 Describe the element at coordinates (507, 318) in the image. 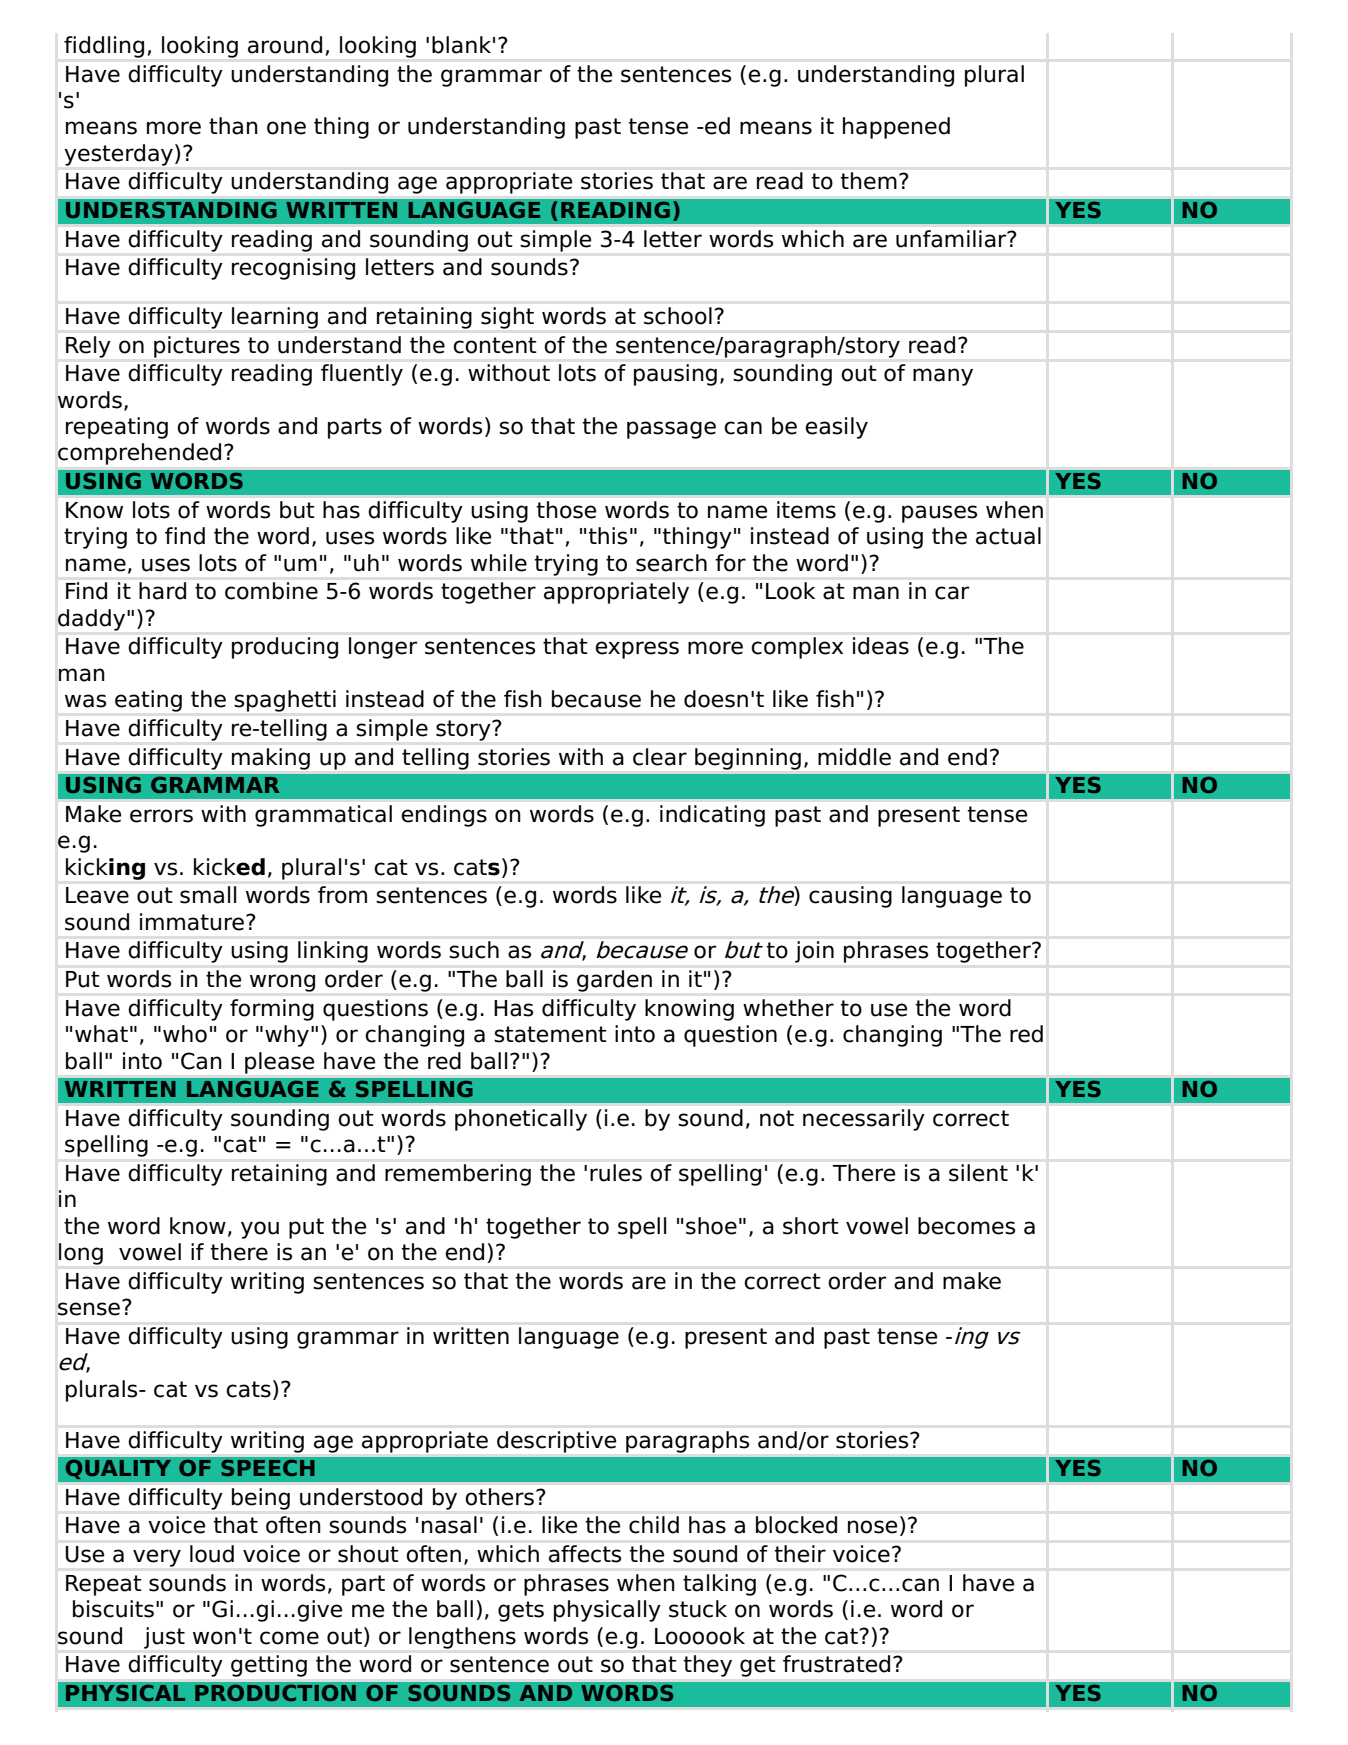

I see `sight` at that location.
